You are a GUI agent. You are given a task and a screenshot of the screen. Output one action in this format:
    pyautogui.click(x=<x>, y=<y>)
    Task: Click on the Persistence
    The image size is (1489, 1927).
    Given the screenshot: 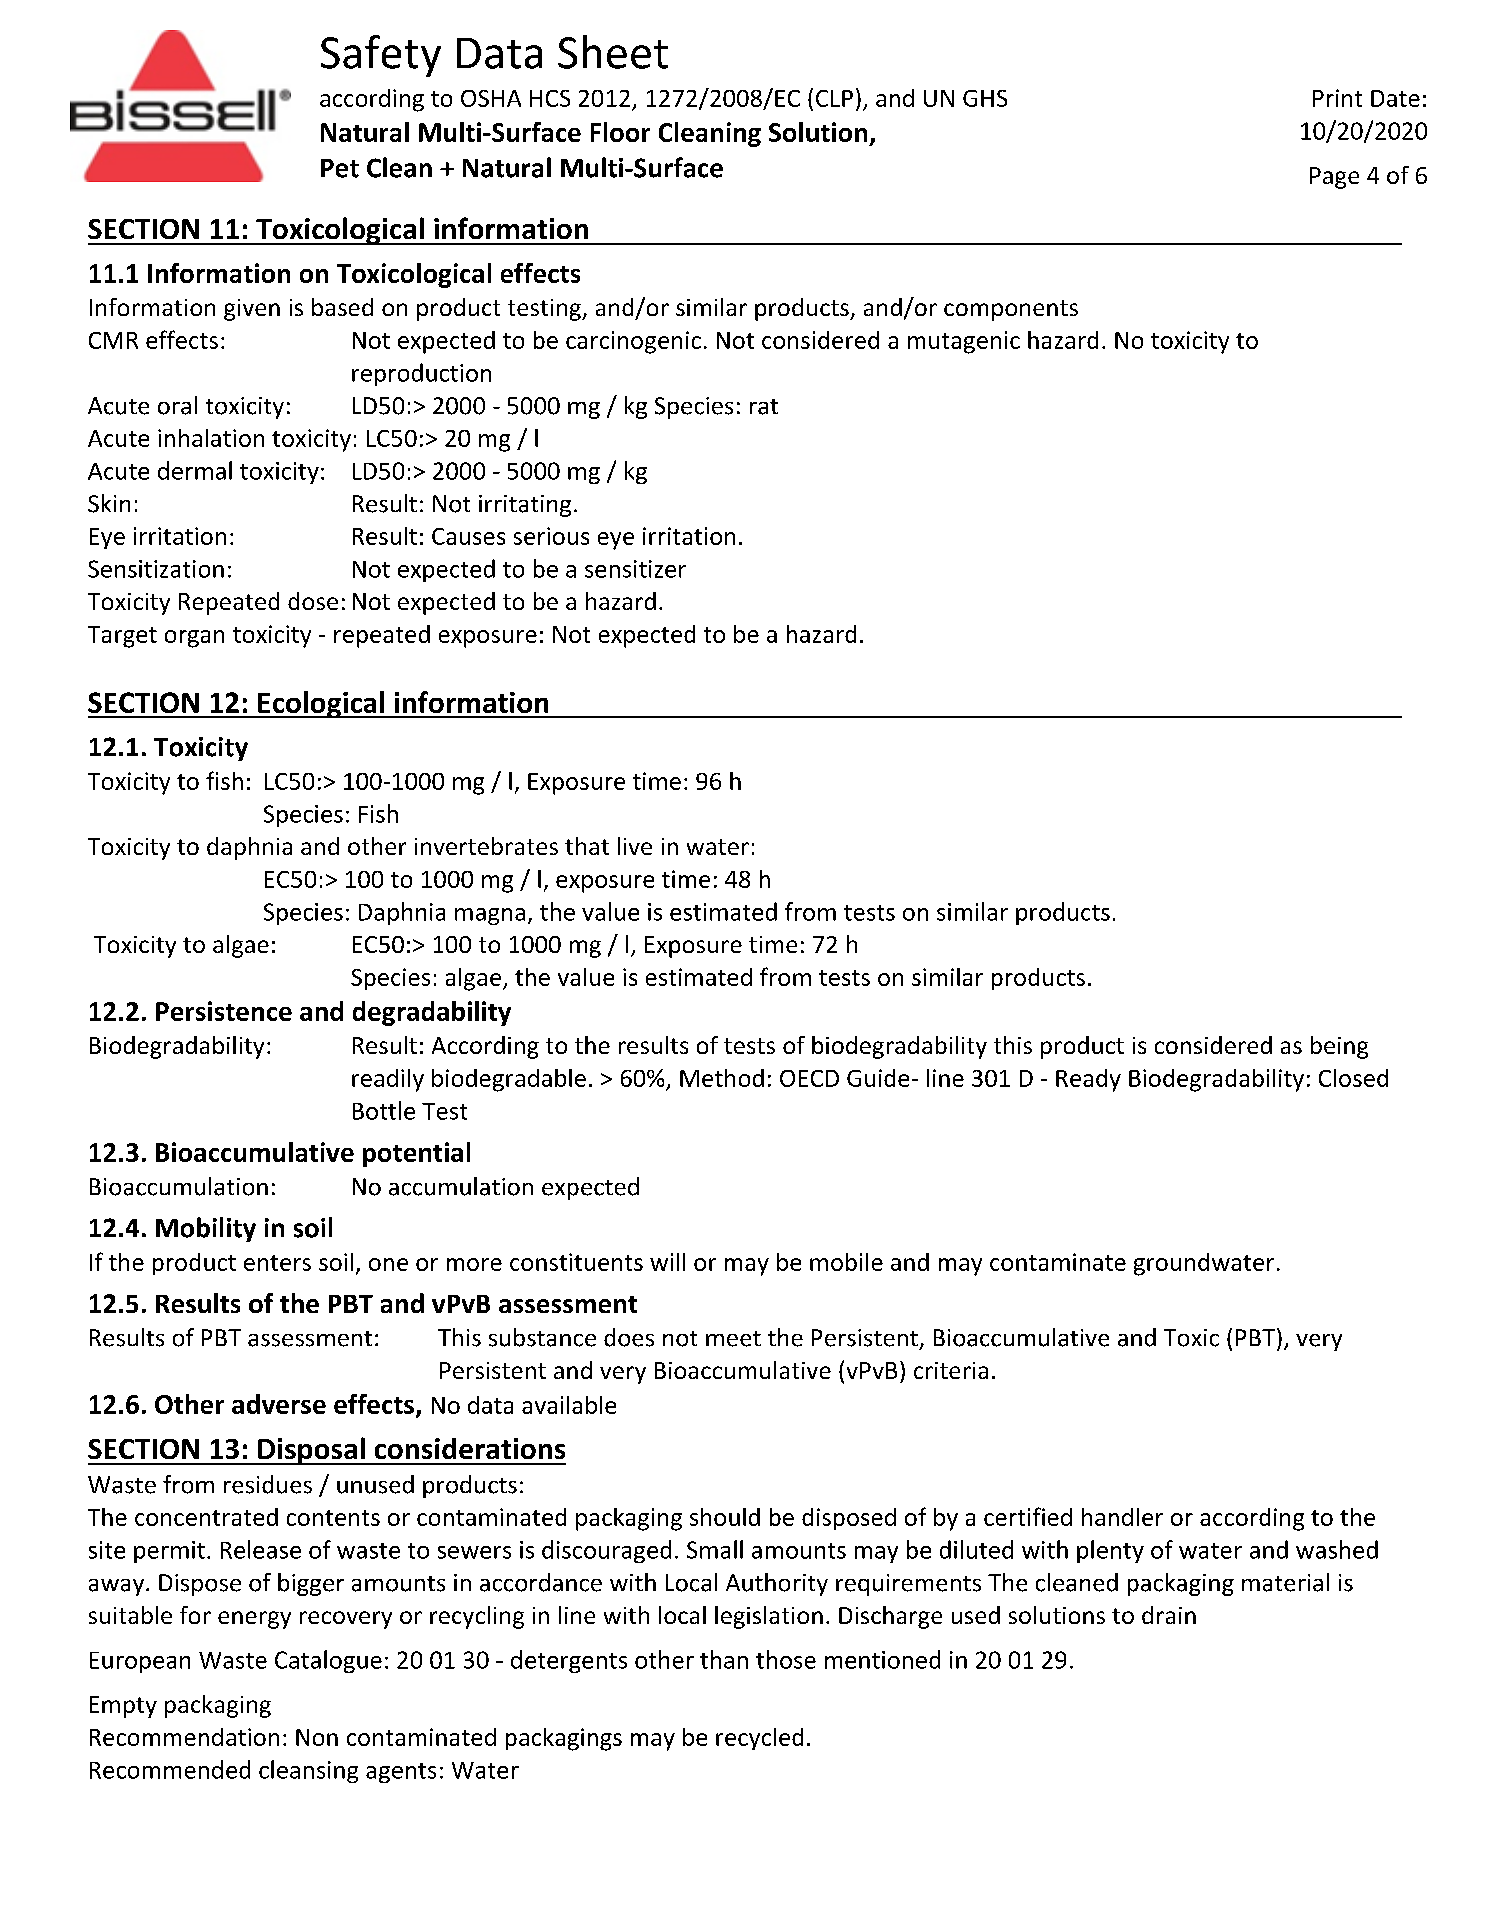 What is the action you would take?
    pyautogui.click(x=224, y=1011)
